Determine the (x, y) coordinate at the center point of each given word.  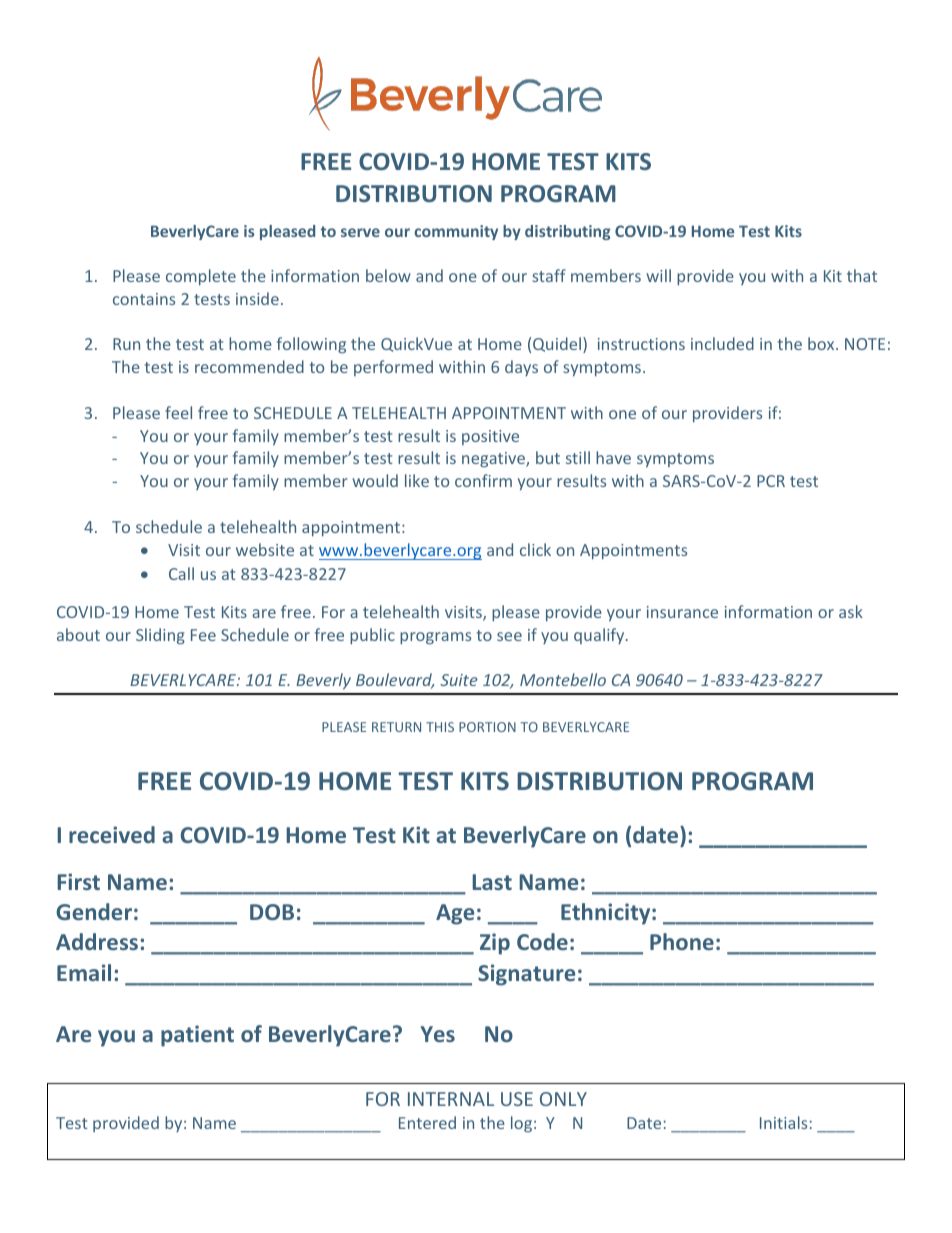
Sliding (160, 636)
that (862, 275)
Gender (94, 911)
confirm (483, 480)
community (456, 232)
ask (851, 611)
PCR (771, 481)
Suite (459, 680)
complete (201, 277)
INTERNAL (451, 1099)
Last (492, 882)
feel (178, 412)
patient (197, 1036)
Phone (682, 941)
